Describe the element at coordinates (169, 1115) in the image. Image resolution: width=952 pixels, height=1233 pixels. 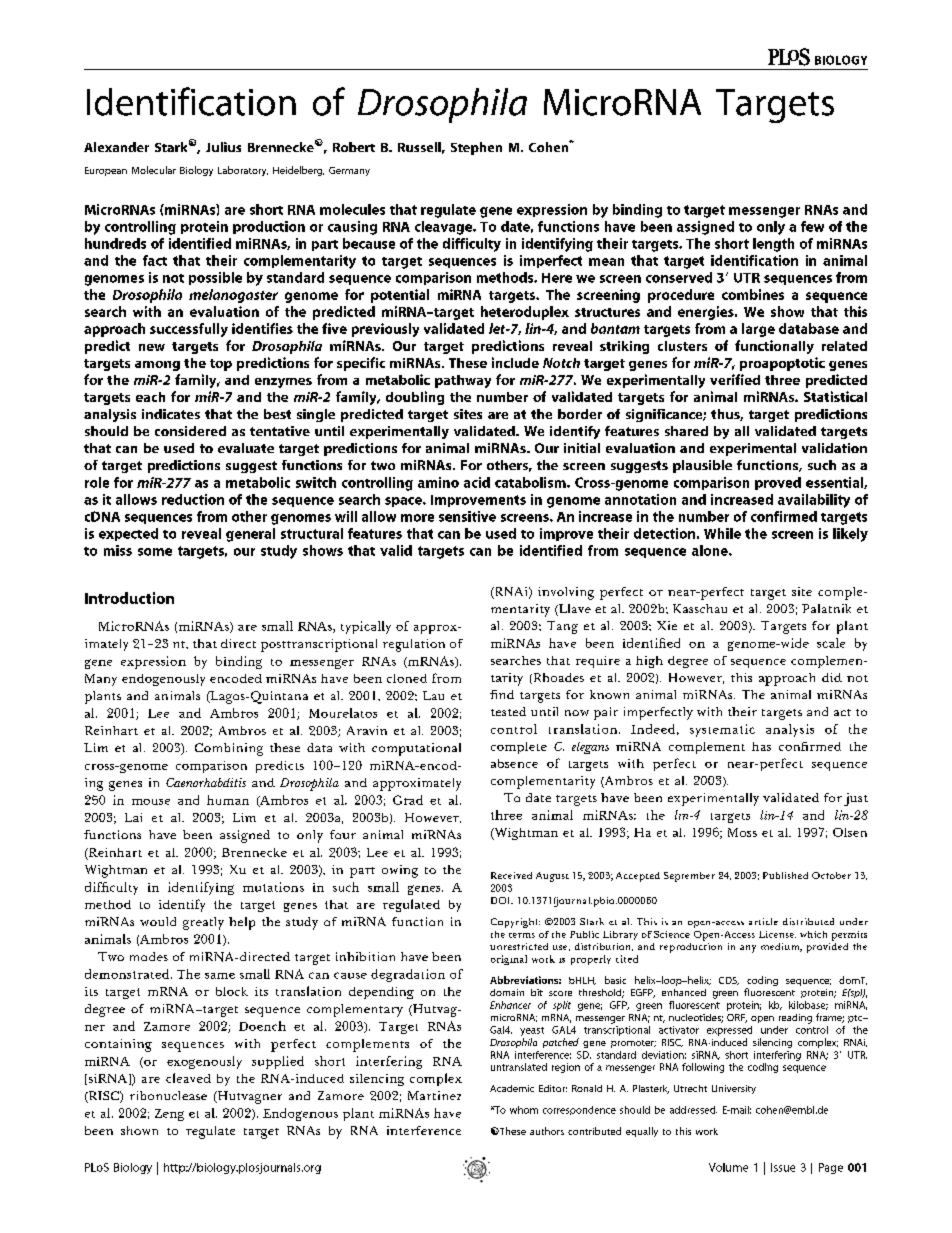
I see `Zeng` at that location.
